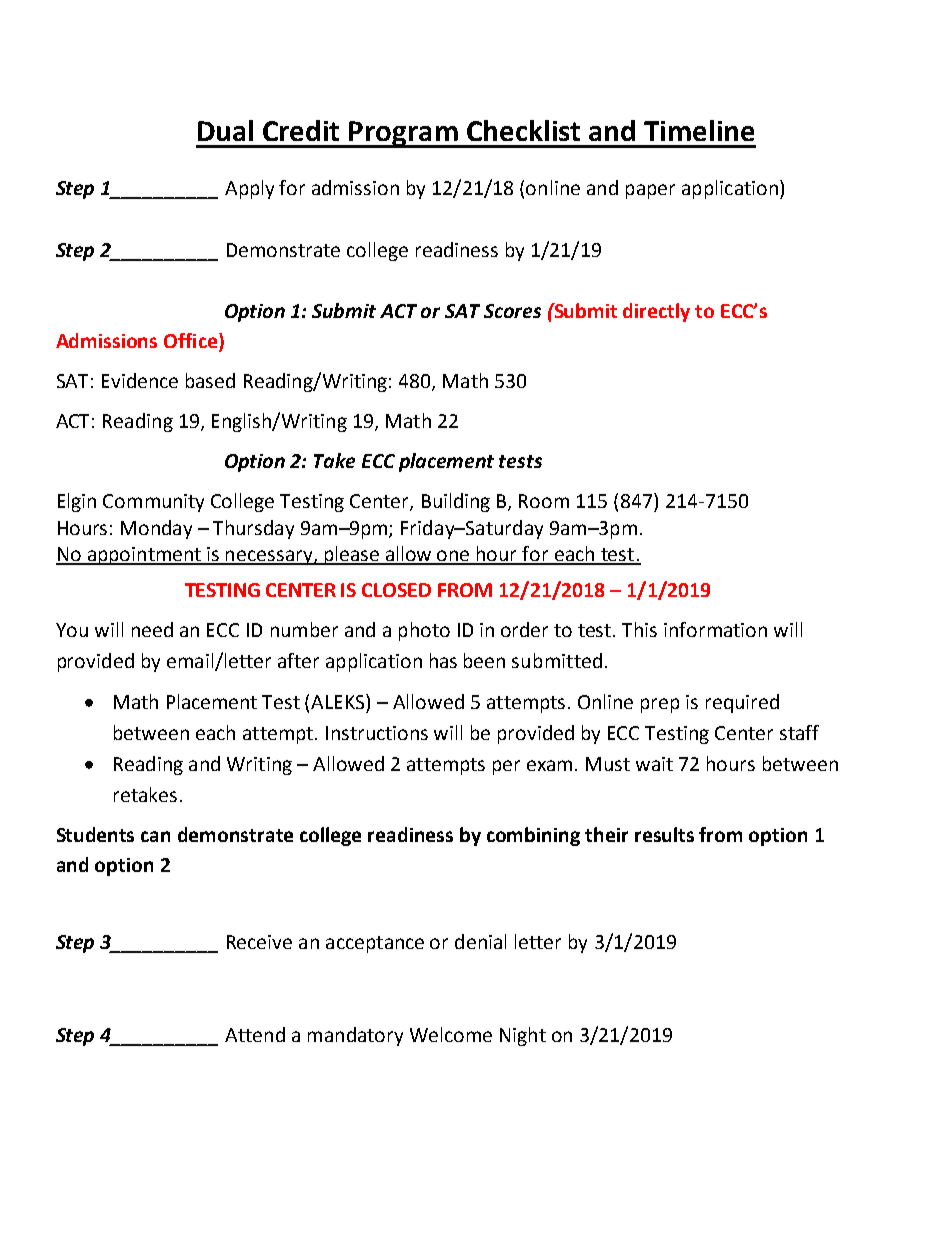  What do you see at coordinates (225, 130) in the page?
I see `Dual` at bounding box center [225, 130].
